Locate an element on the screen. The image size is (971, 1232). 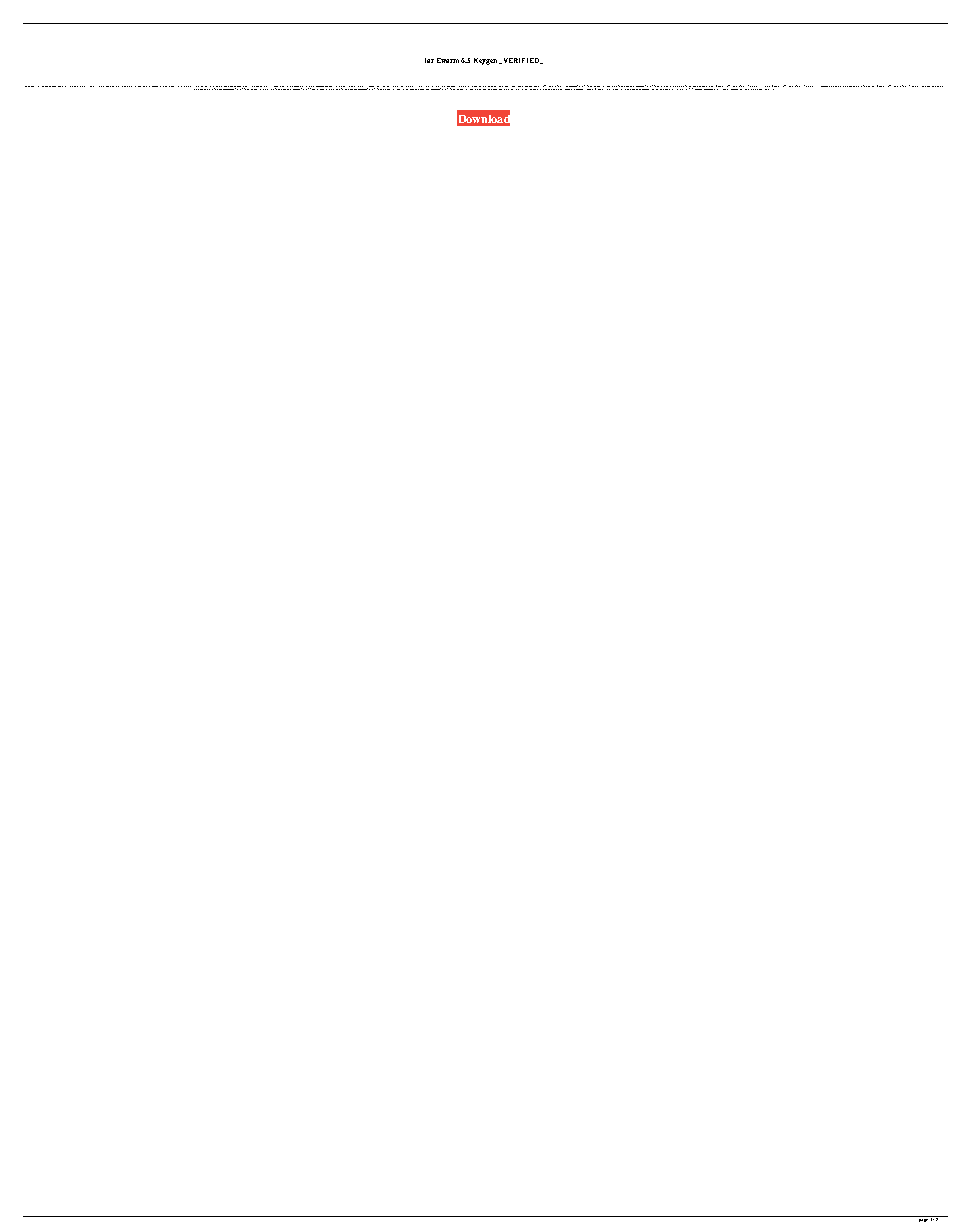
installation is located at coordinates (146, 86).
